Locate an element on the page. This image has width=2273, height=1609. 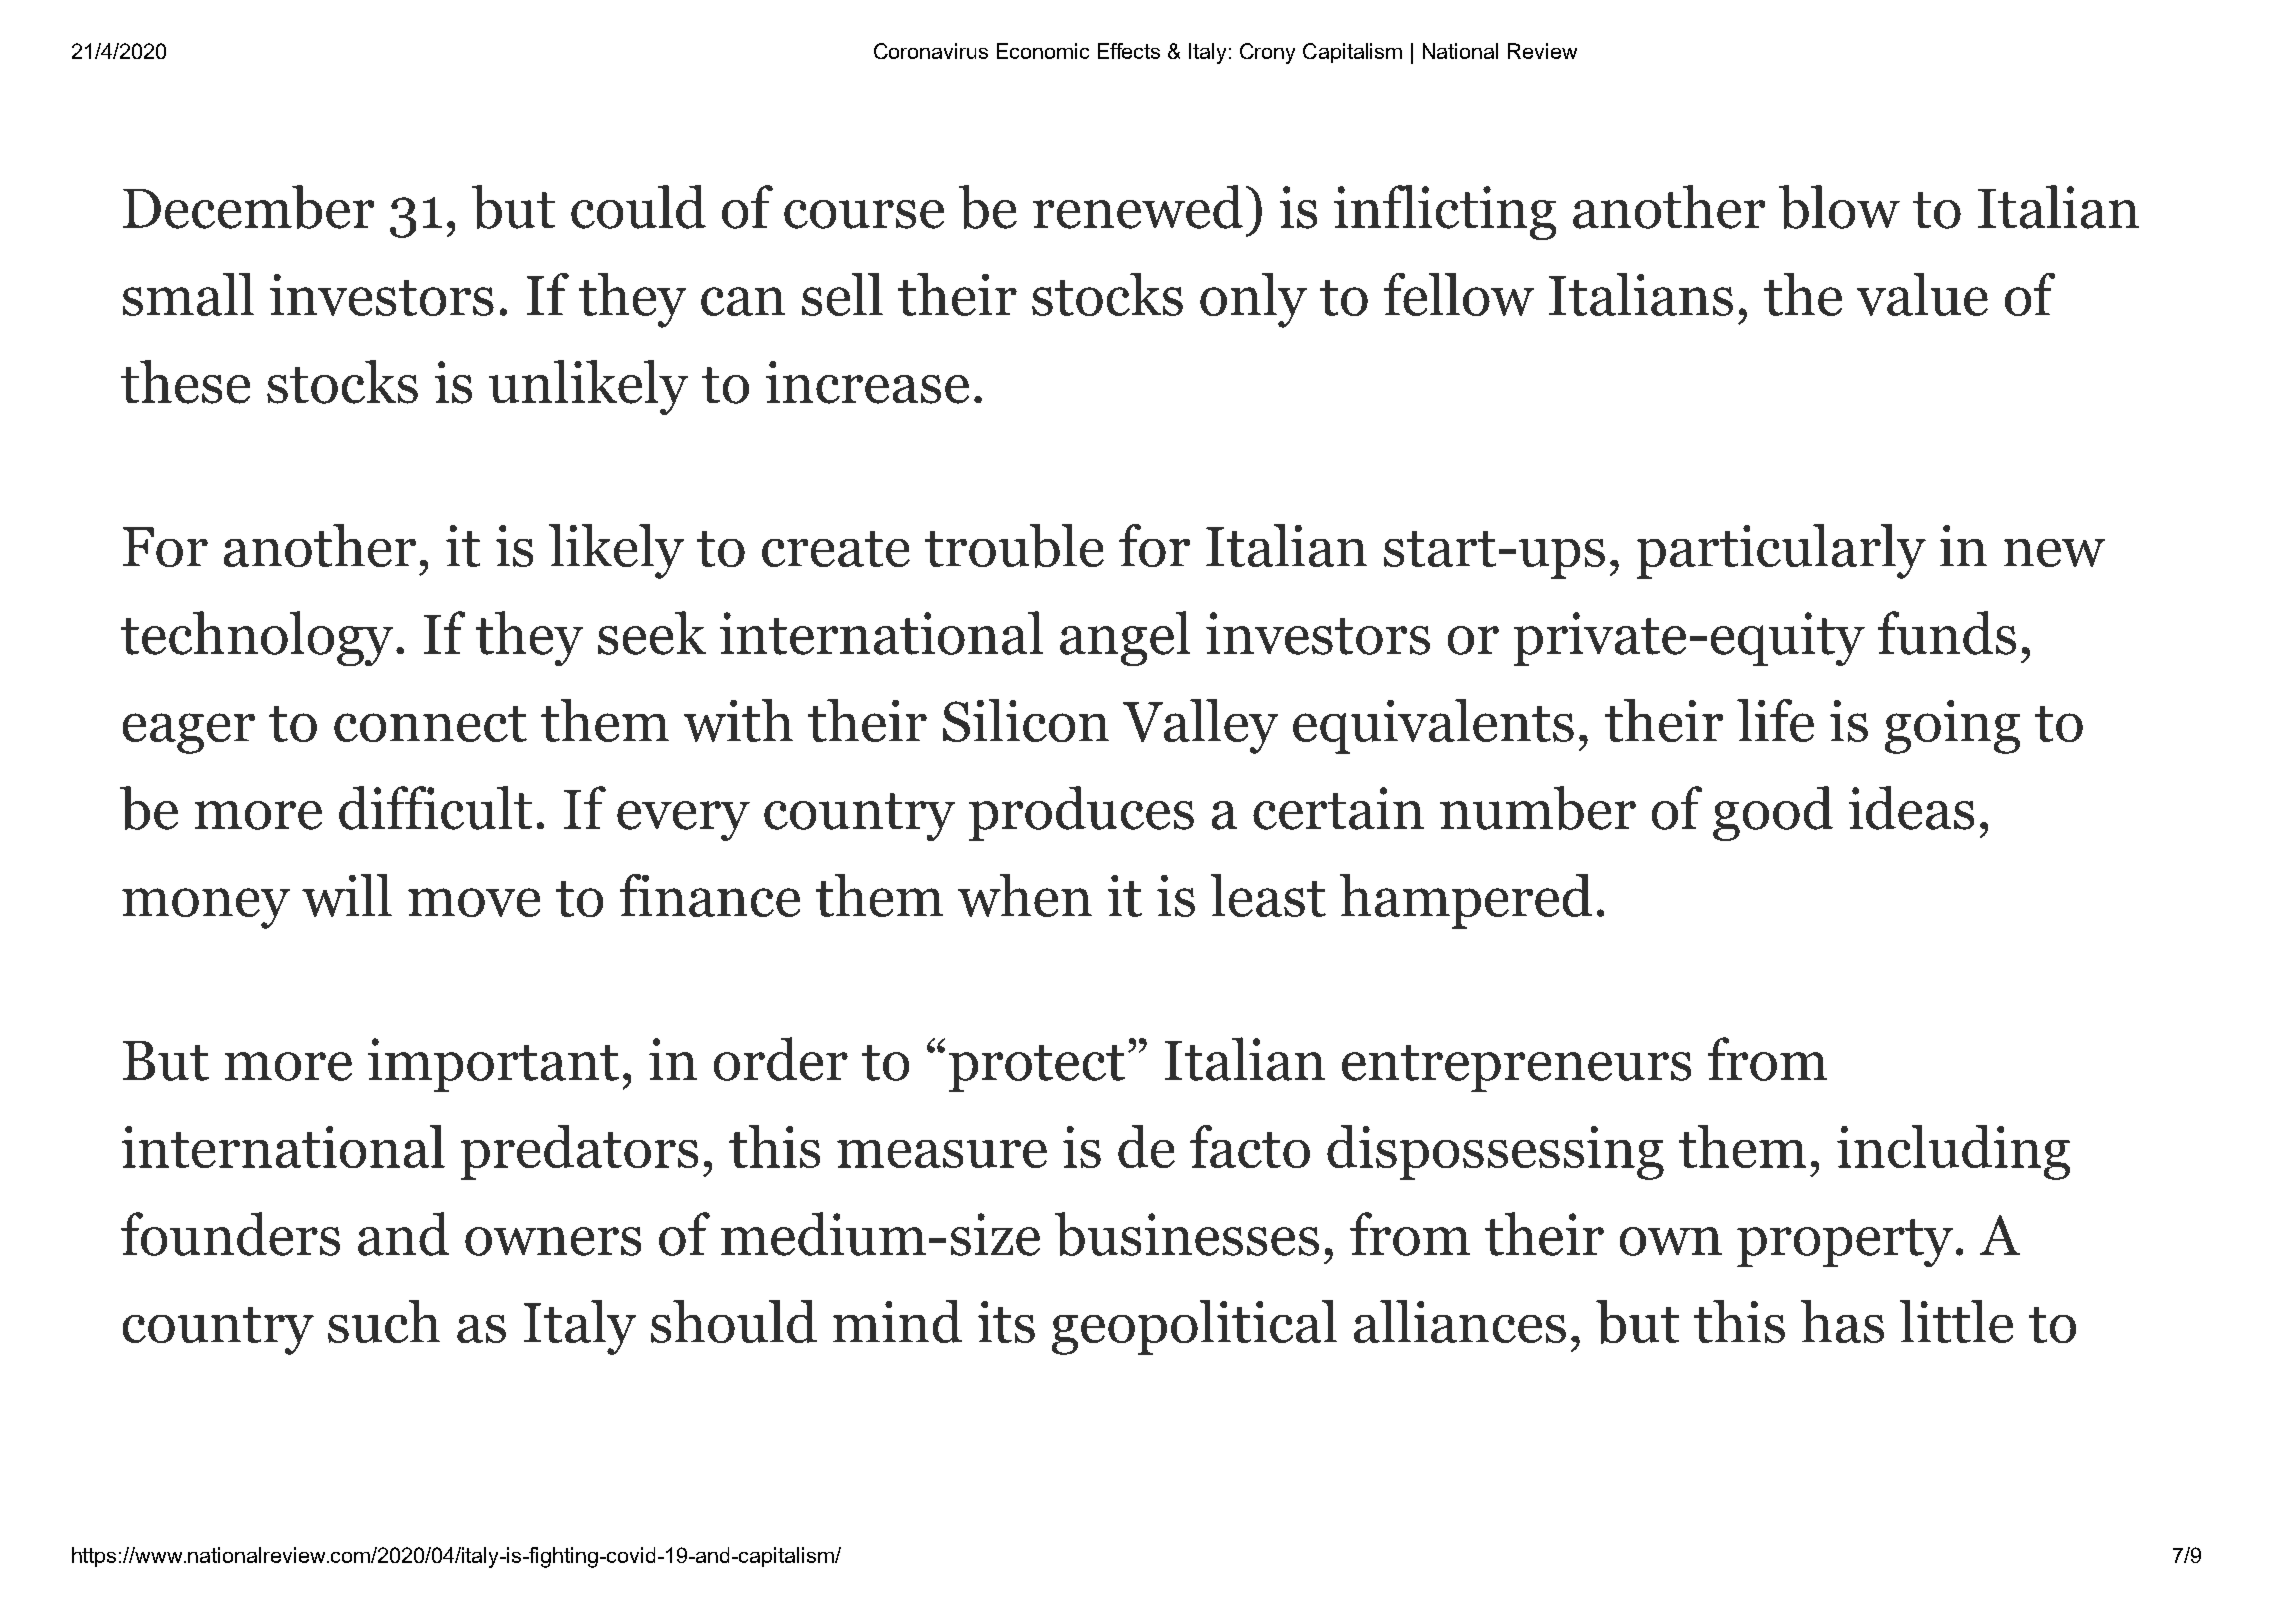
connect is located at coordinates (430, 724).
